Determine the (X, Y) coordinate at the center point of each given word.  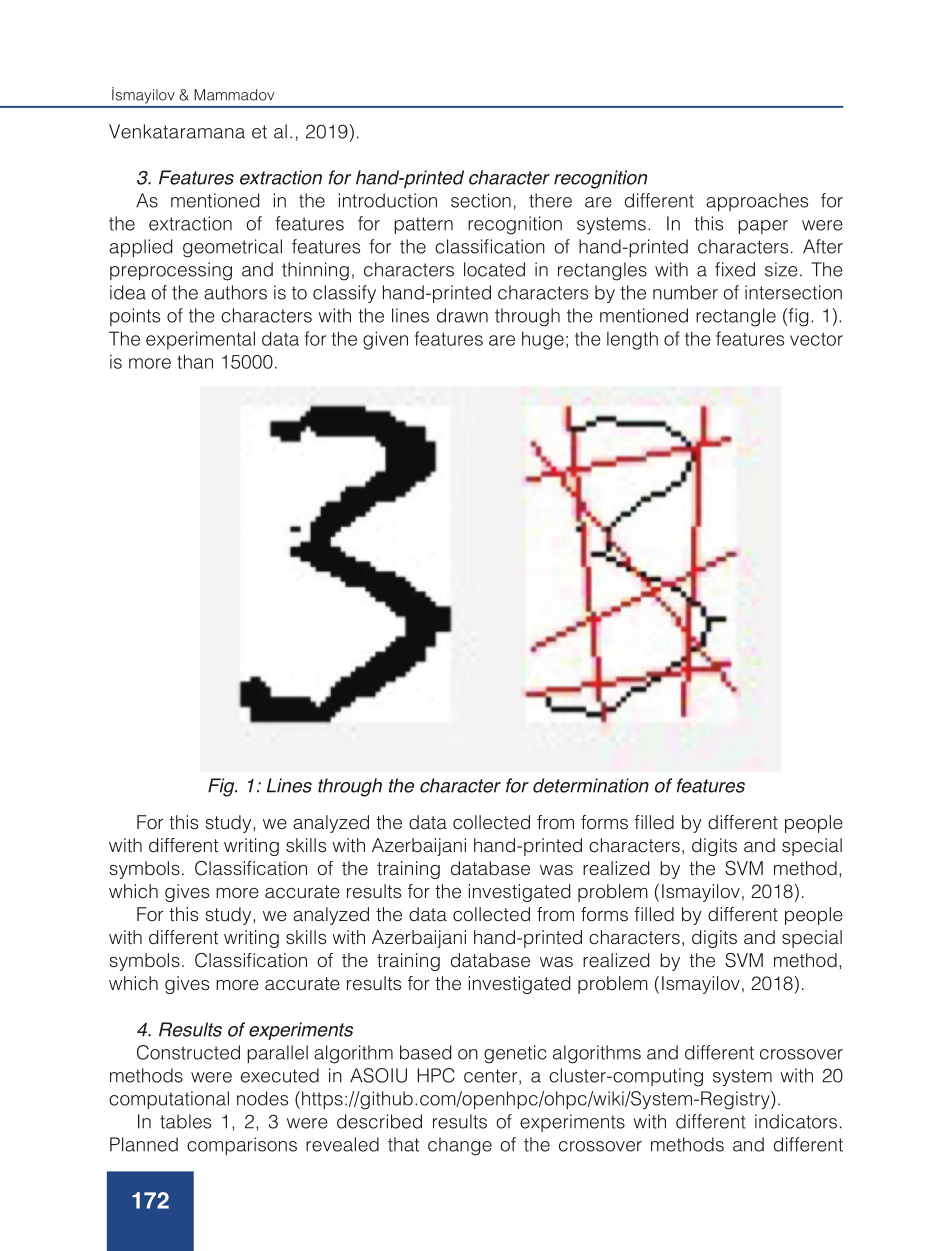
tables (185, 1121)
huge (543, 340)
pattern (423, 225)
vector (816, 339)
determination (591, 785)
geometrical (232, 248)
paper (763, 227)
